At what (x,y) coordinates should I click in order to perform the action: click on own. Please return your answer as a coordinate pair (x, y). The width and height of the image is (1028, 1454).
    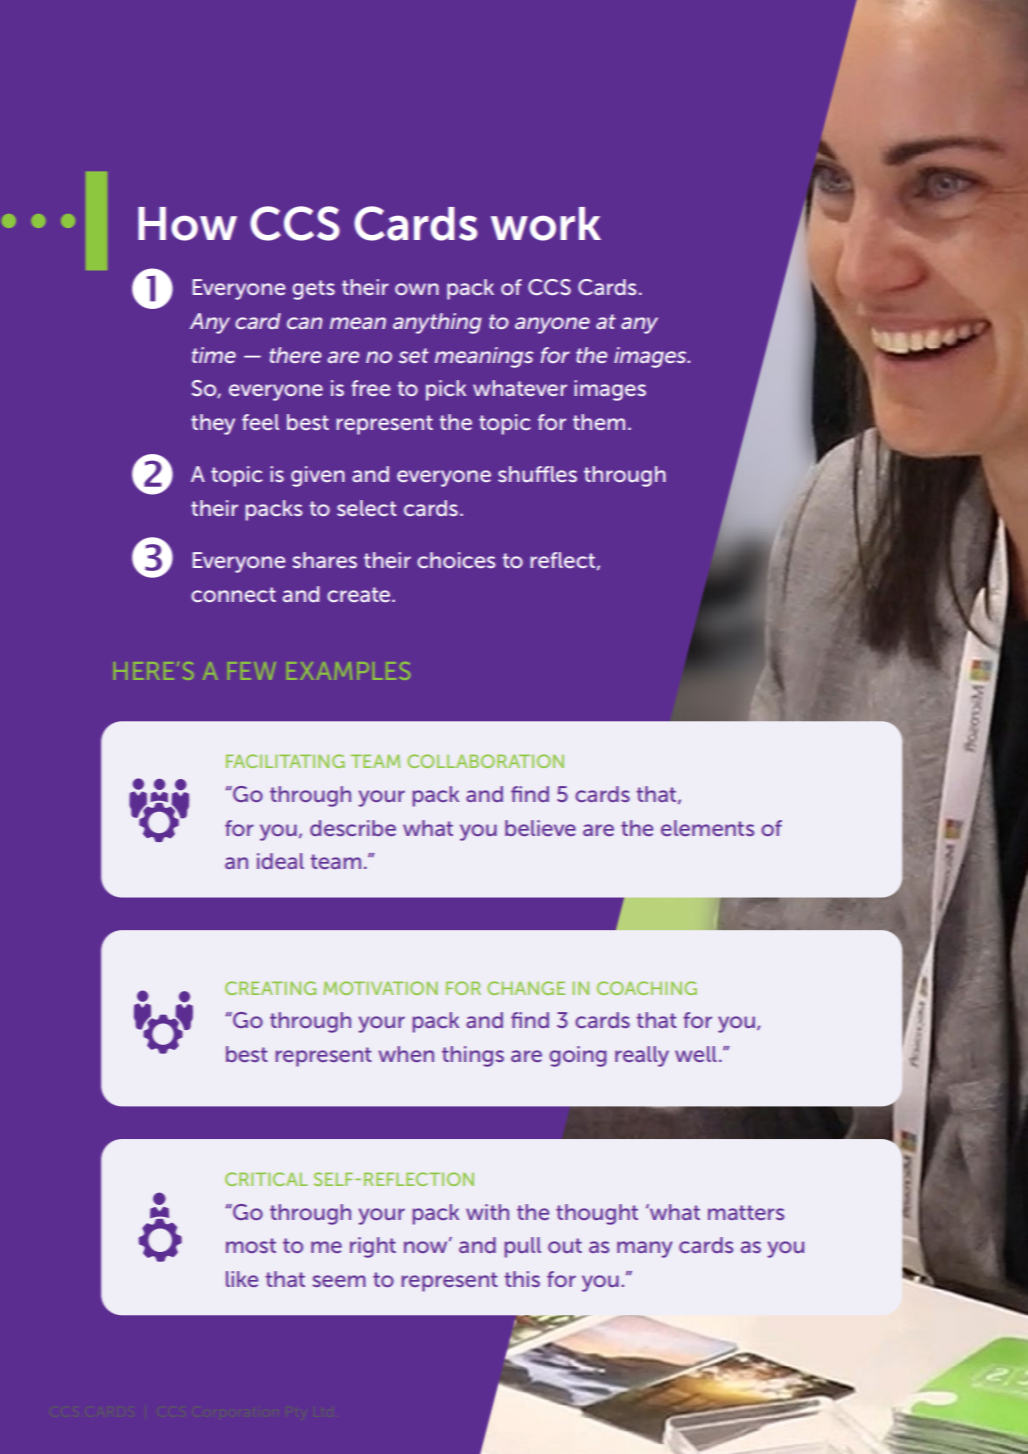
    Looking at the image, I should click on (417, 289).
